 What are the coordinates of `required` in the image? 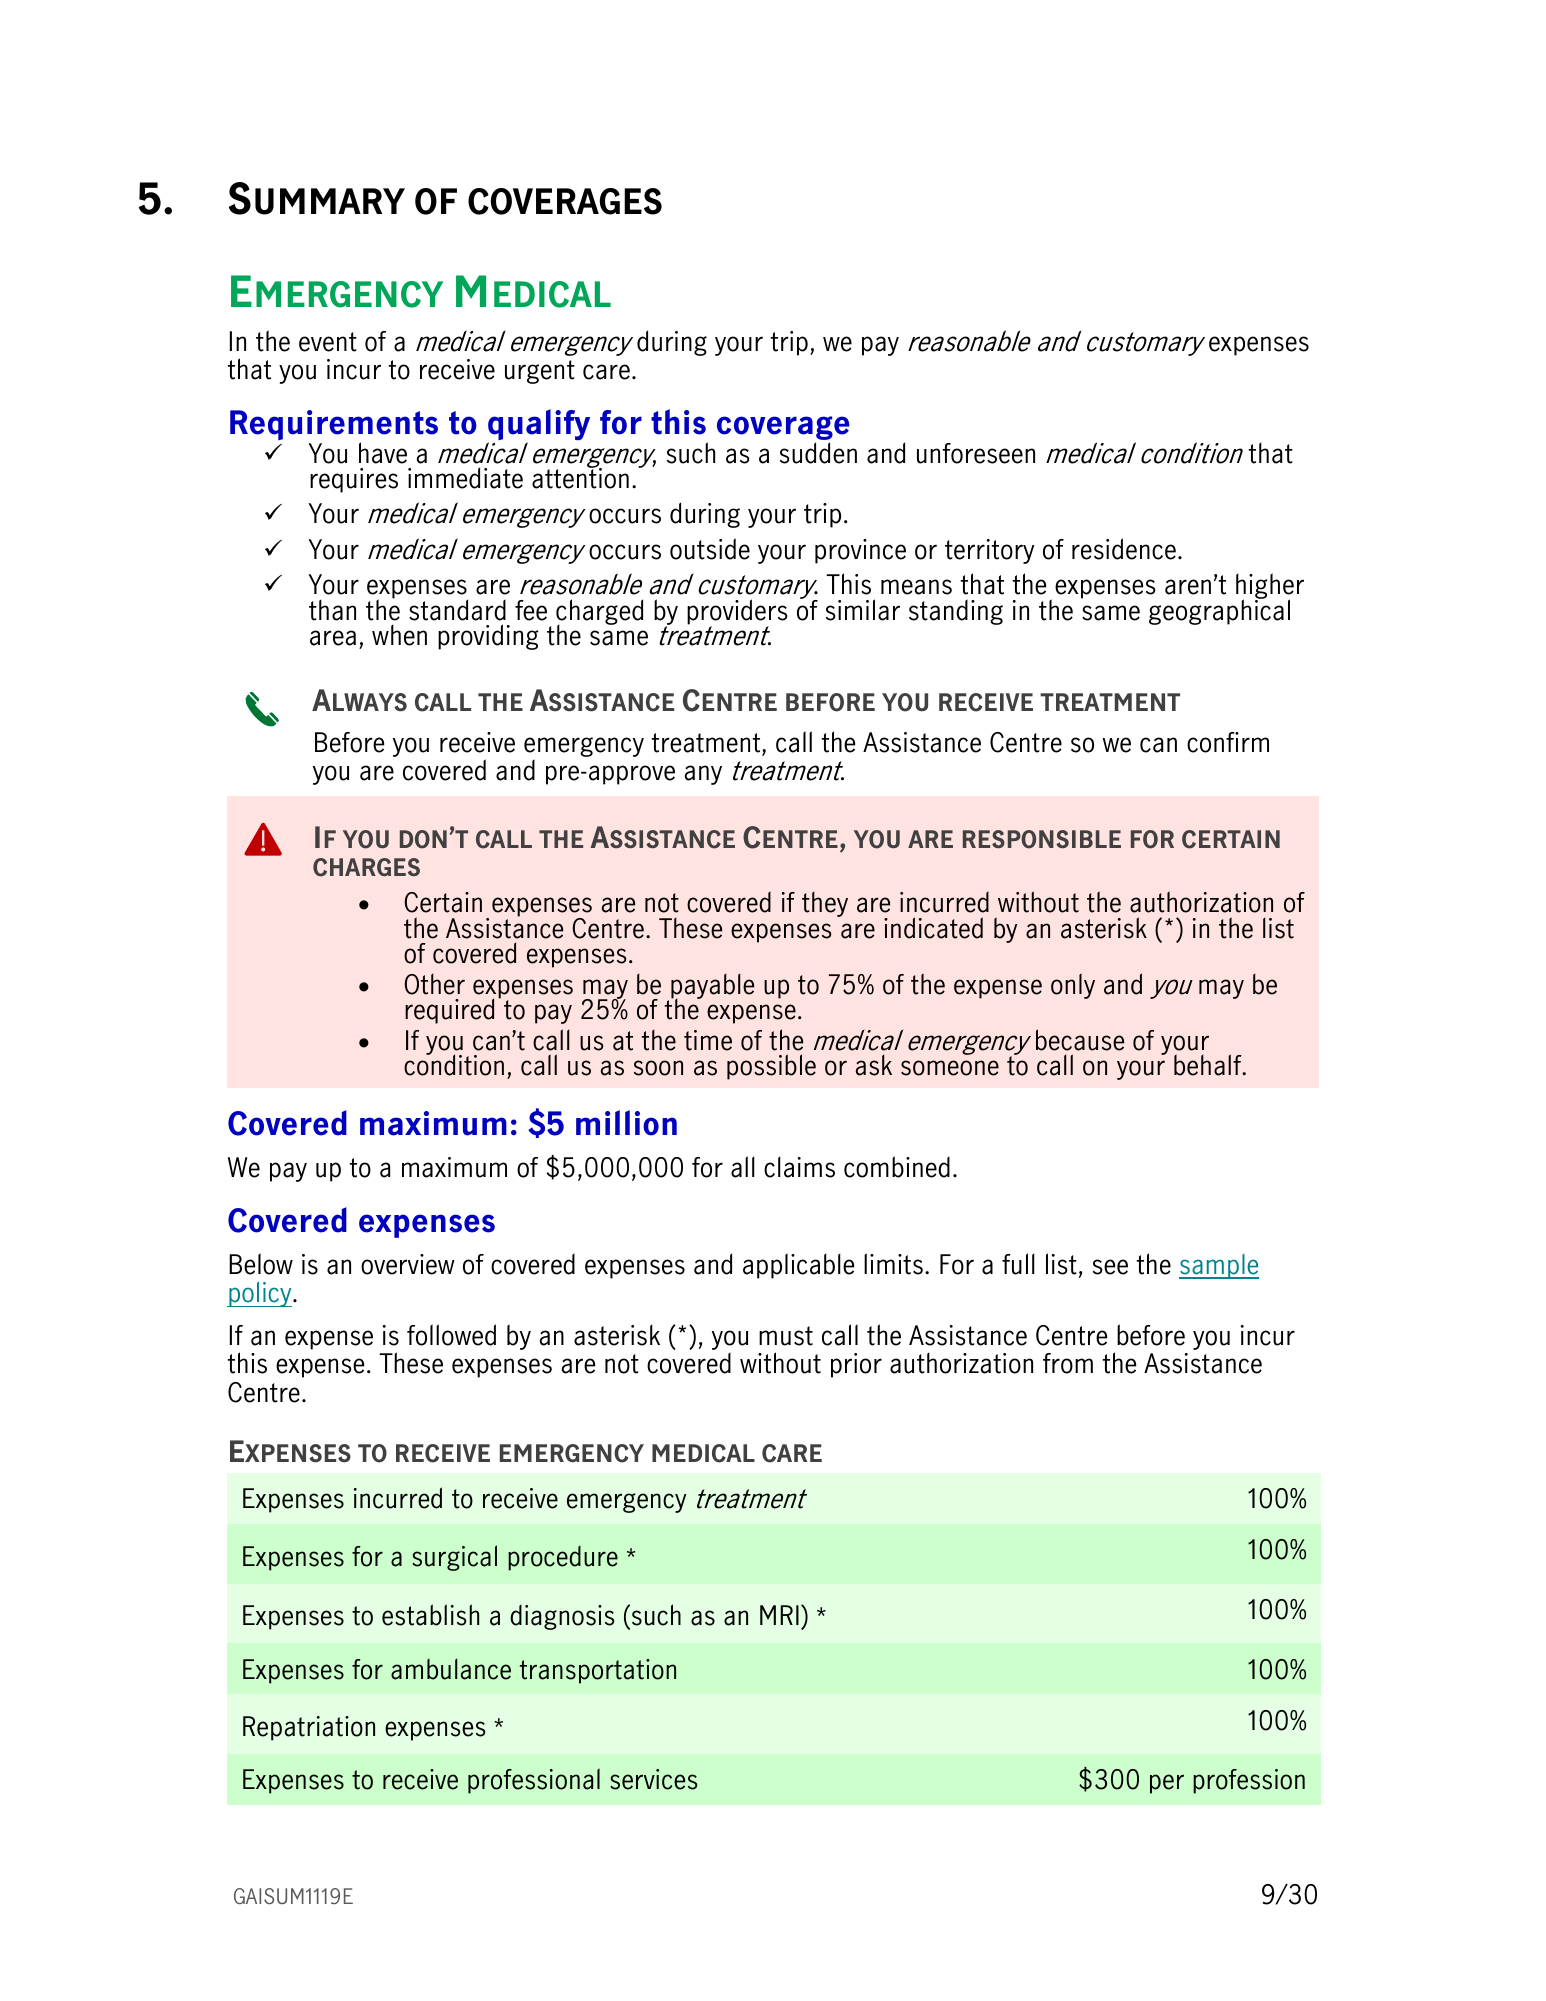 It's located at (449, 1011).
